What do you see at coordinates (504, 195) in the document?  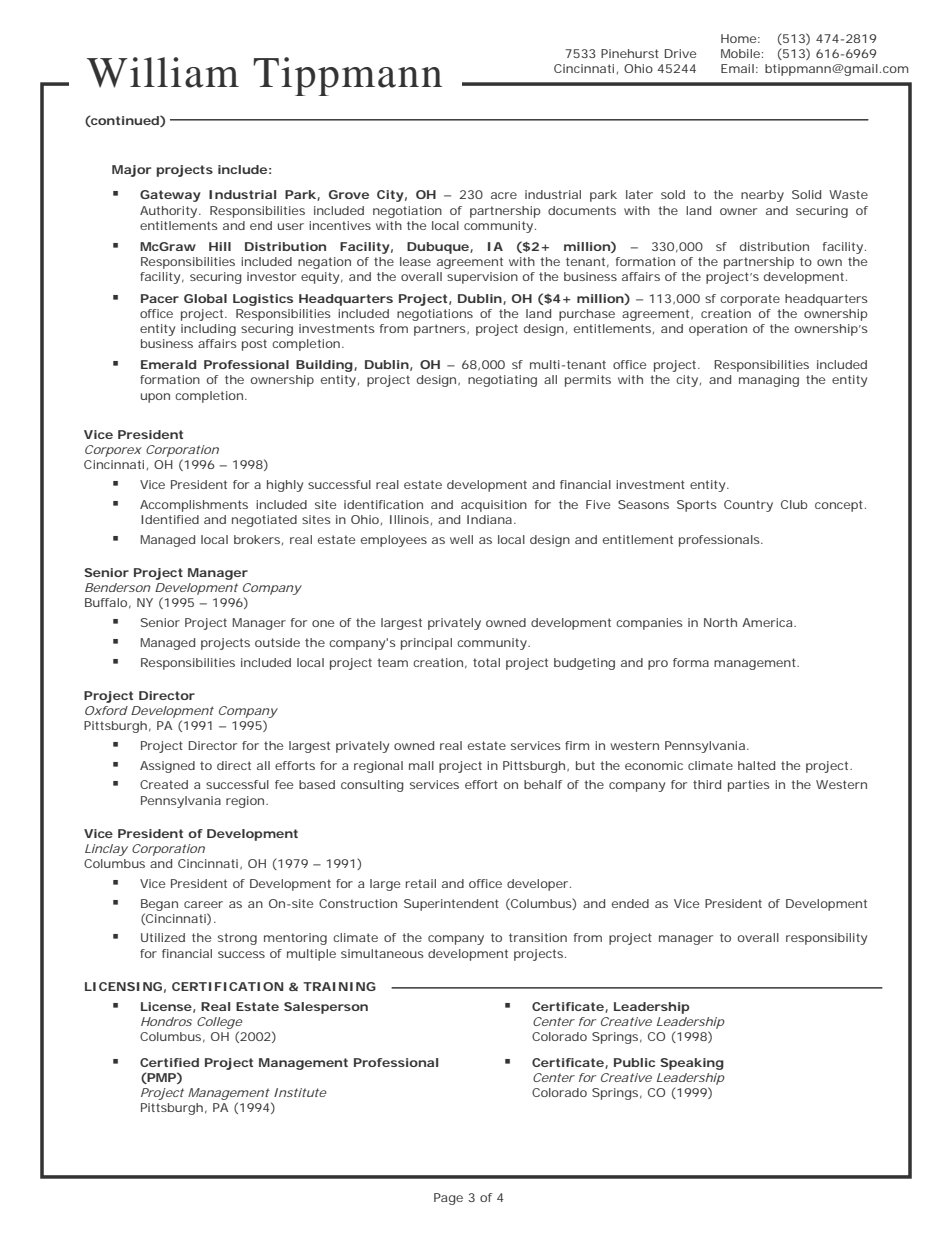 I see `acre` at bounding box center [504, 195].
